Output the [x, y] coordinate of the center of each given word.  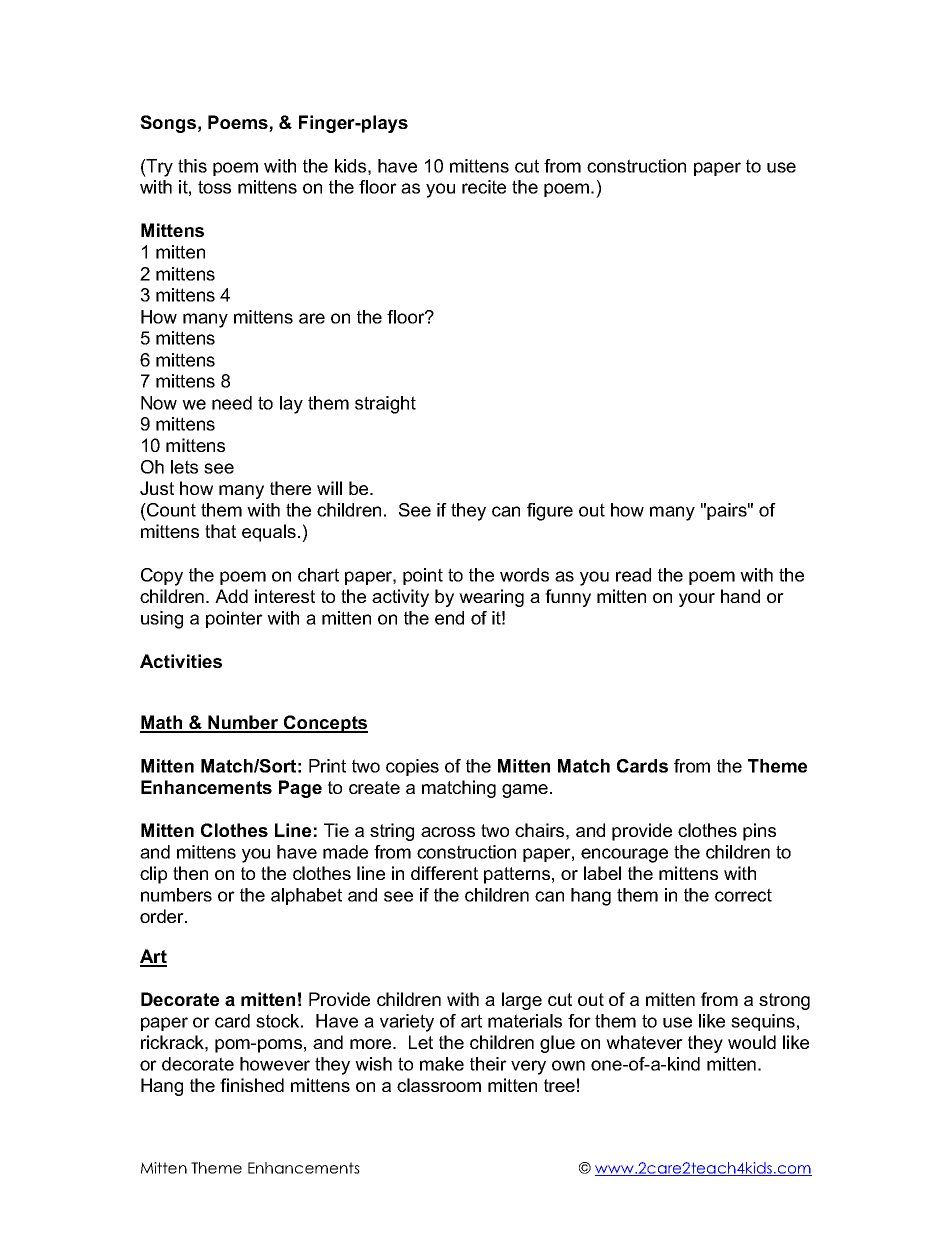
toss [214, 187]
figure [550, 512]
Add [231, 596]
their [488, 1064]
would [752, 1042]
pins [759, 832]
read [633, 575]
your [697, 600]
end [449, 618]
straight [385, 405]
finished [252, 1085]
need [232, 403]
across [448, 832]
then [190, 873]
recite [484, 187]
